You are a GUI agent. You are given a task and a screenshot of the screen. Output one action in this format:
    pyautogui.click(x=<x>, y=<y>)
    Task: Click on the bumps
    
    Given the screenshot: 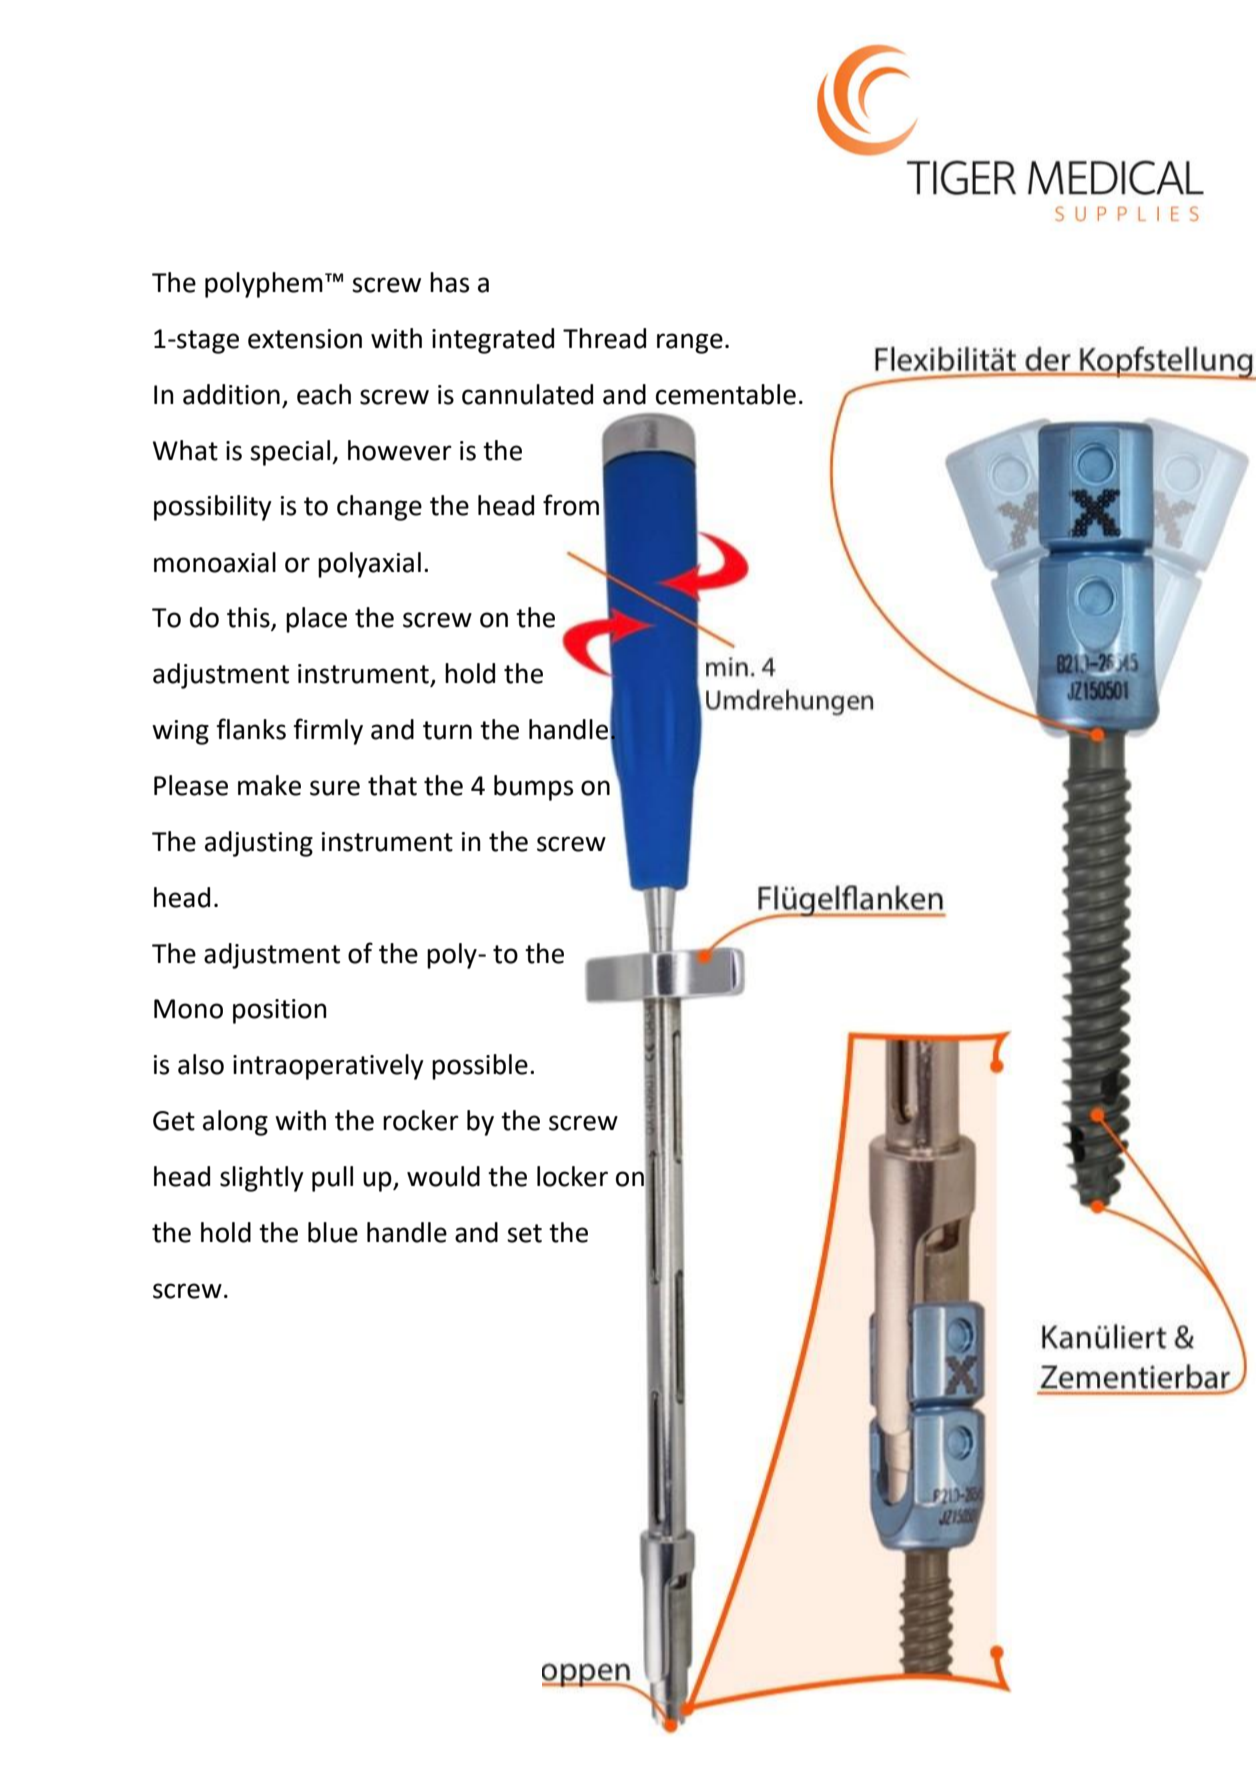 What is the action you would take?
    pyautogui.click(x=533, y=788)
